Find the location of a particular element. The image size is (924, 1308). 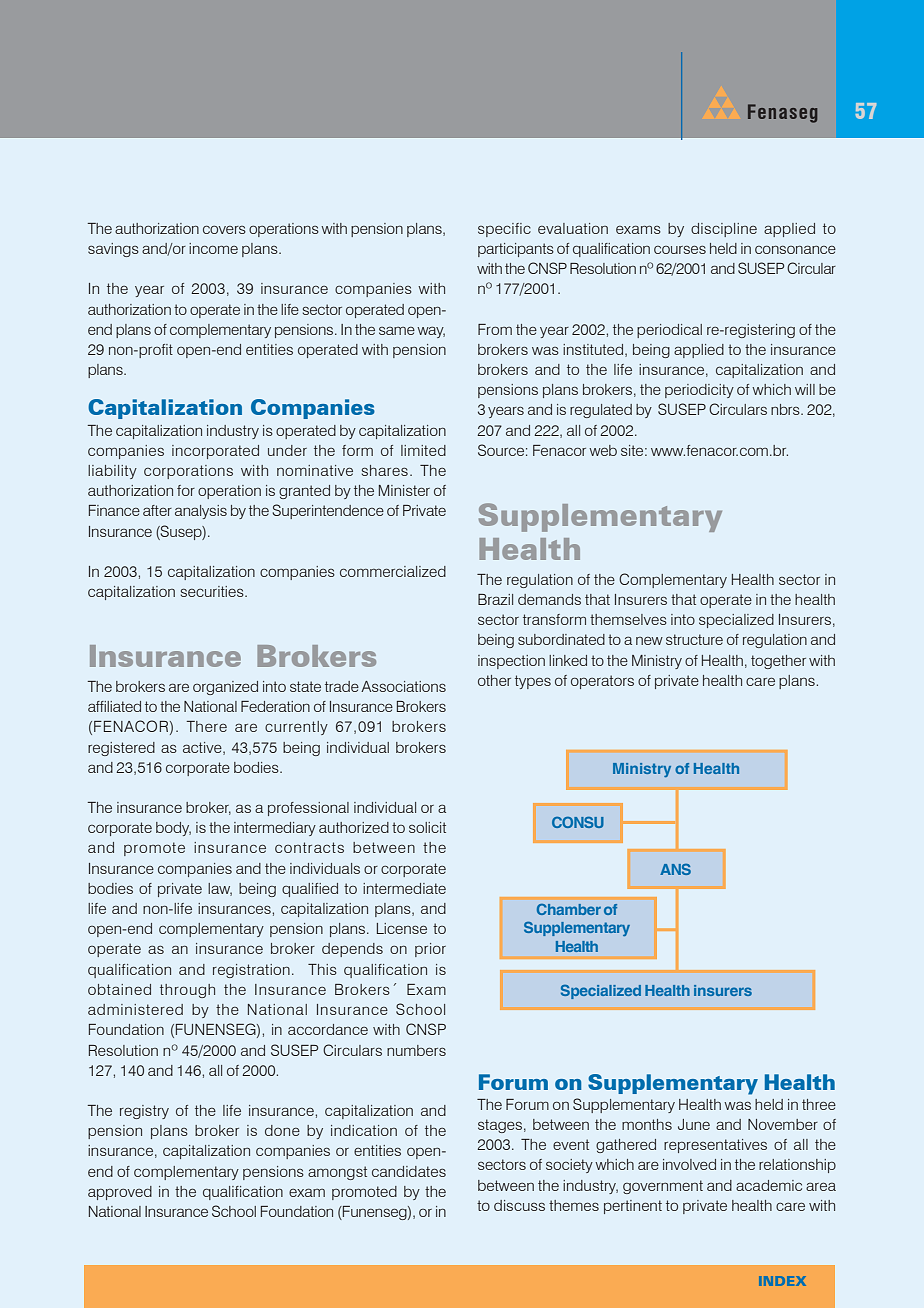

analysis is located at coordinates (201, 512).
